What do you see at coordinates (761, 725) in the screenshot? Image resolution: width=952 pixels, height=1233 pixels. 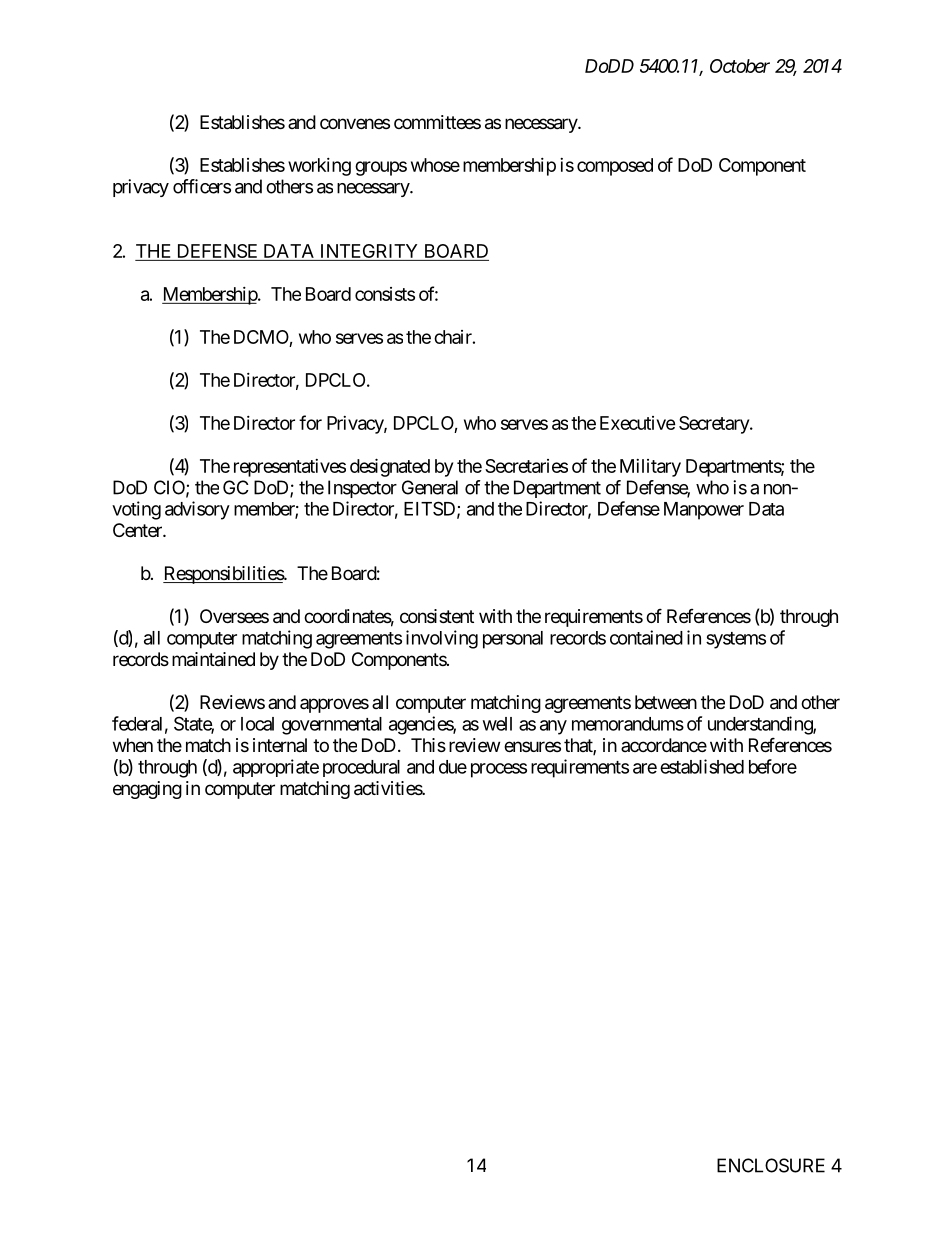 I see `understanding` at bounding box center [761, 725].
